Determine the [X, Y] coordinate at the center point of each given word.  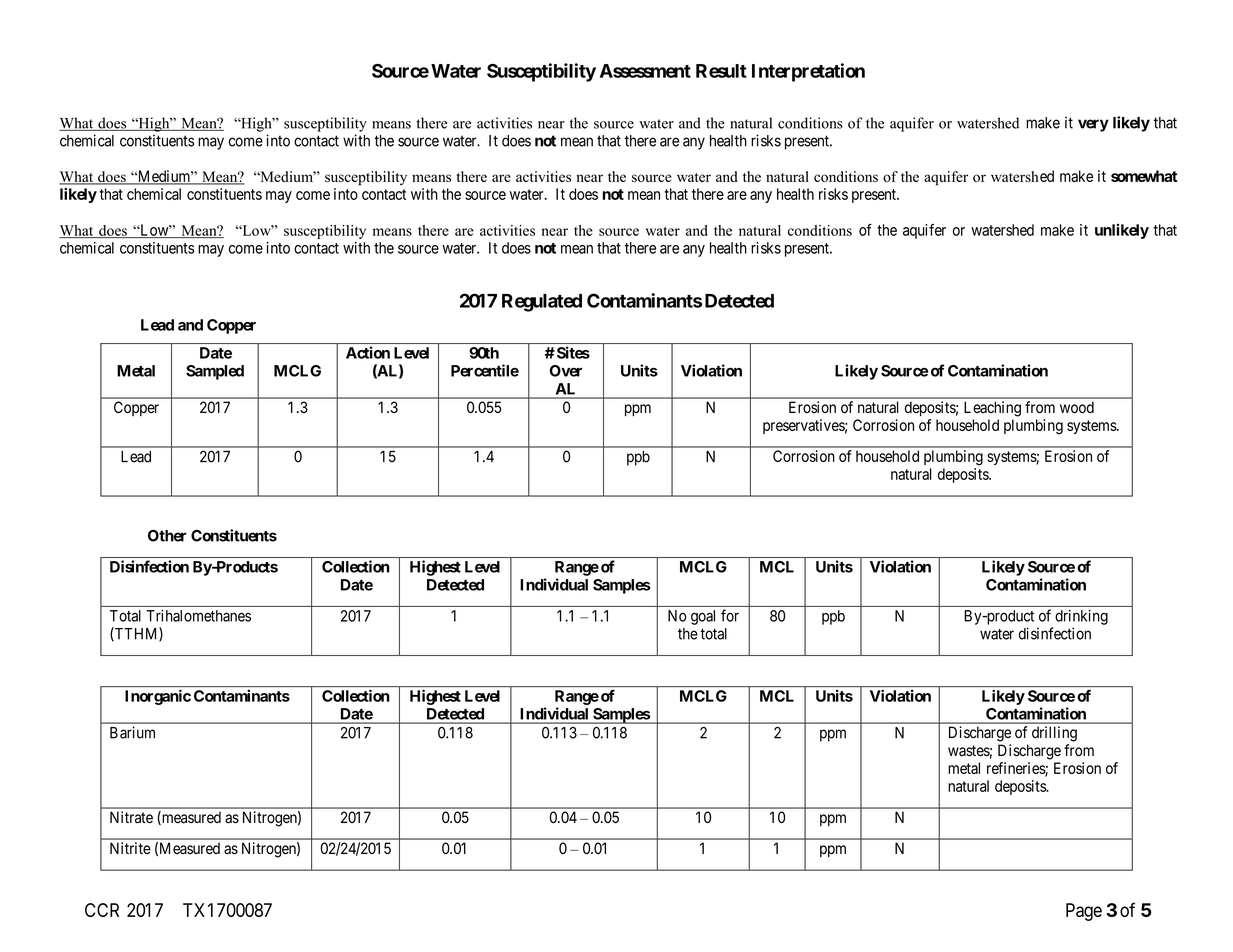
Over [566, 371]
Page [1084, 912]
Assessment [645, 71]
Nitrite [130, 848]
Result [721, 71]
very [1093, 125]
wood [1077, 407]
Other [167, 536]
